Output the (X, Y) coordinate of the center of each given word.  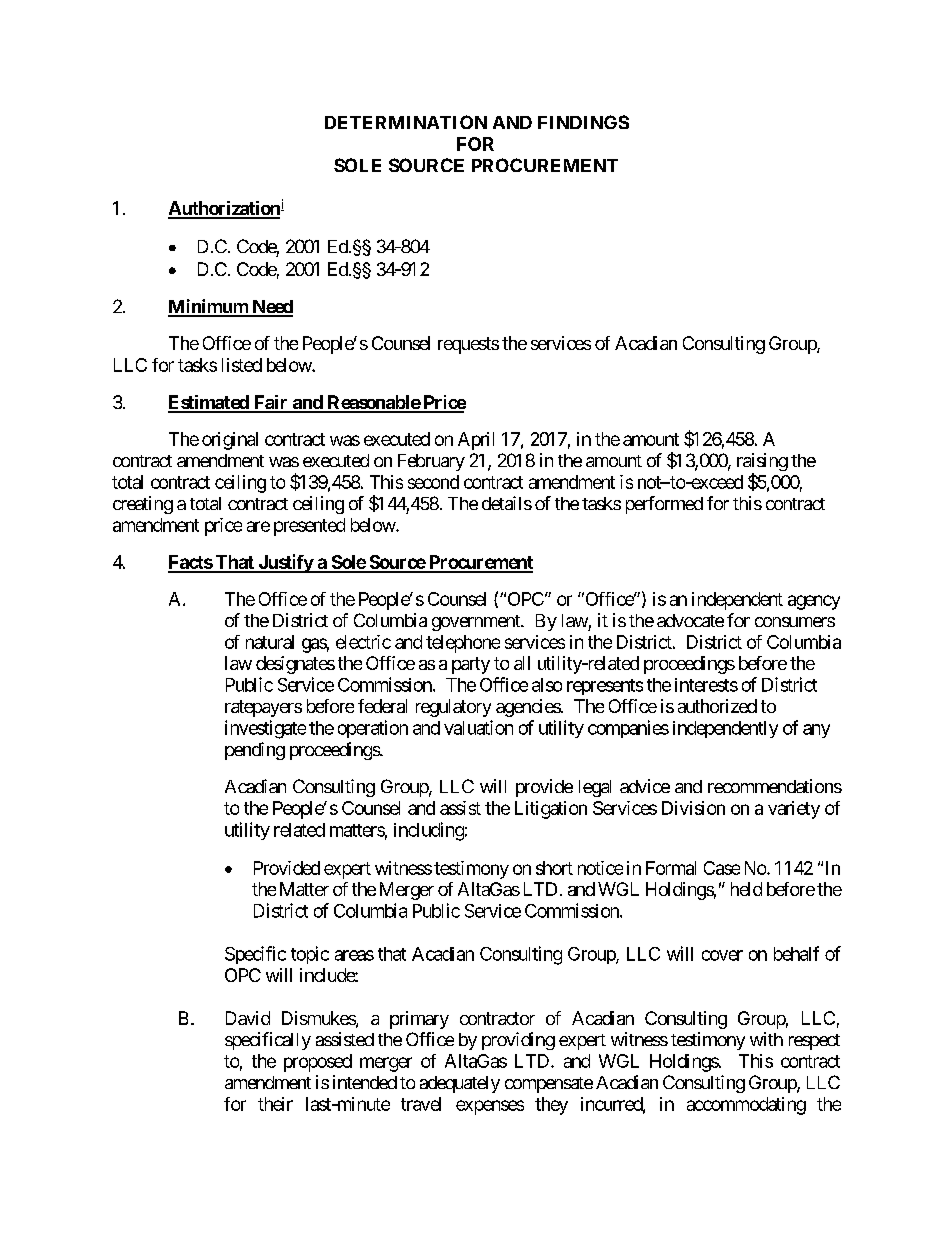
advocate (690, 620)
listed (242, 365)
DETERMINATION (406, 122)
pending (255, 751)
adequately (460, 1084)
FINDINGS (583, 122)
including (429, 831)
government (477, 623)
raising (762, 463)
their (275, 1104)
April (476, 441)
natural (270, 642)
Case (722, 868)
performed (664, 505)
